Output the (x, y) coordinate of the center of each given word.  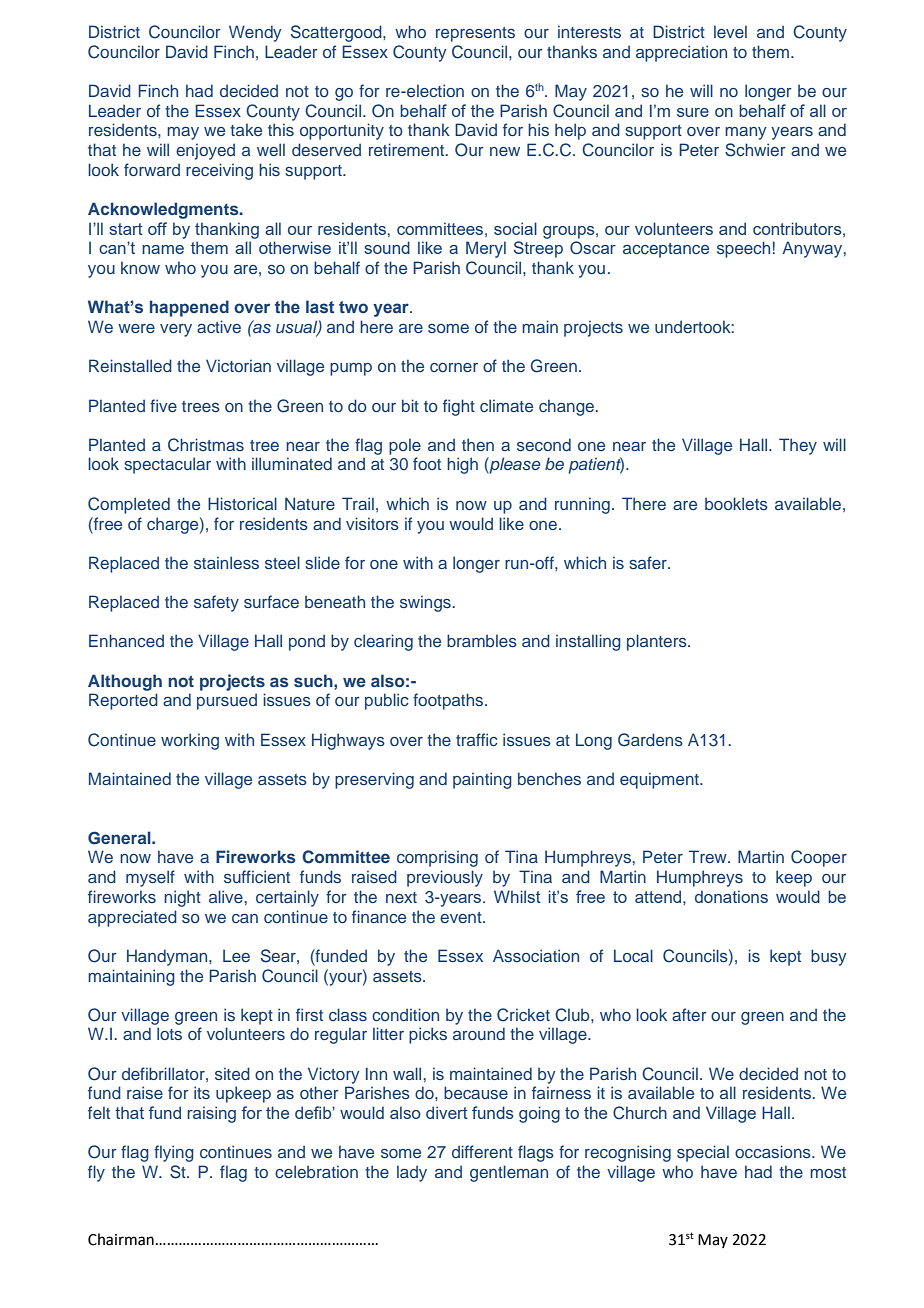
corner (454, 367)
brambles (482, 640)
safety (216, 603)
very (176, 330)
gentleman (509, 1173)
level (730, 31)
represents (475, 34)
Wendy (255, 33)
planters (658, 642)
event (462, 917)
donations (731, 896)
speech (743, 249)
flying (174, 1153)
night (182, 898)
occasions (774, 1151)
